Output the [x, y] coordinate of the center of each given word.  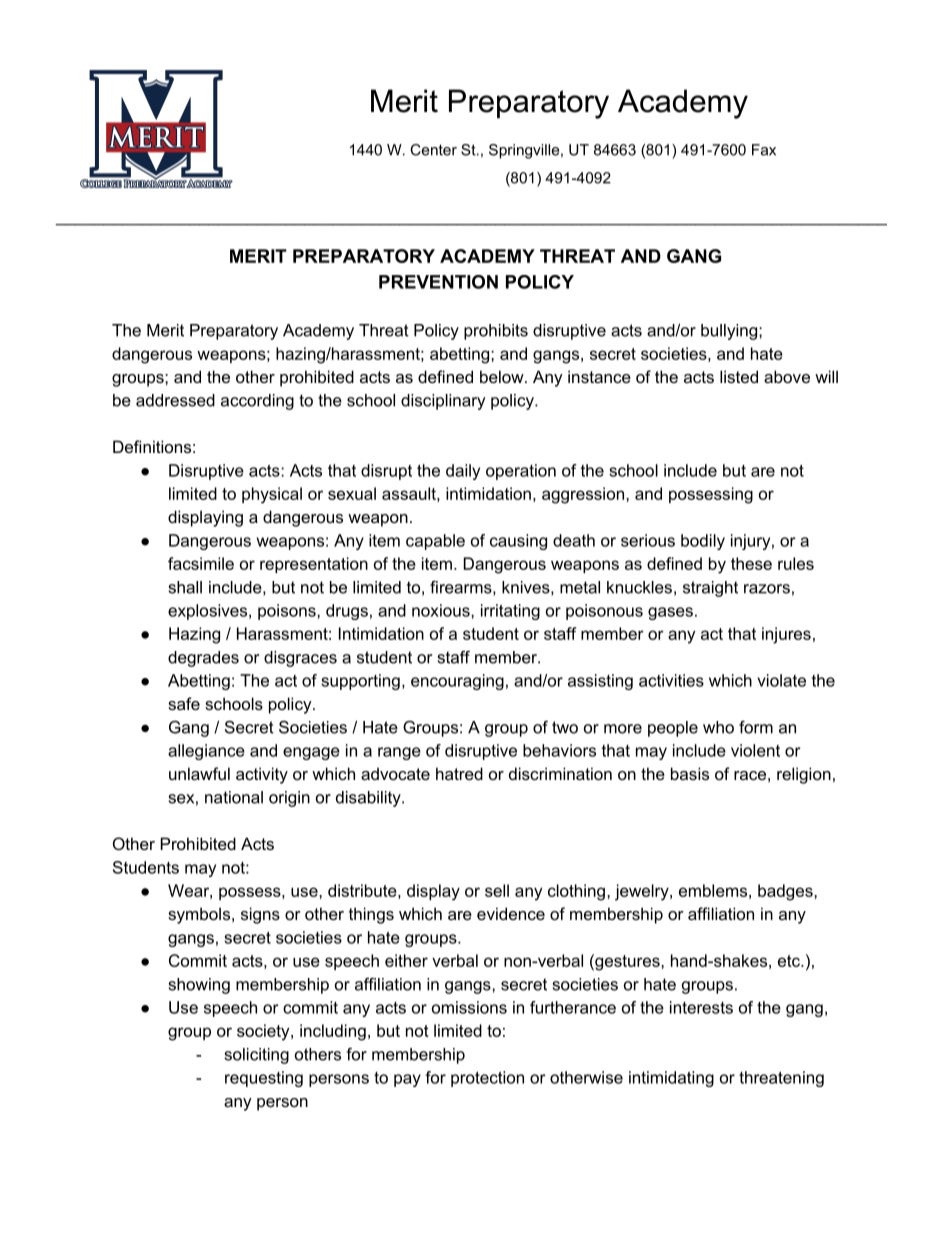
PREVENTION [438, 282]
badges [786, 892]
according [257, 402]
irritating [510, 612]
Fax [764, 150]
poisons [288, 612]
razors [767, 589]
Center [433, 150]
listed [739, 376]
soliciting [257, 1056]
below [503, 376]
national [234, 797]
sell [497, 890]
